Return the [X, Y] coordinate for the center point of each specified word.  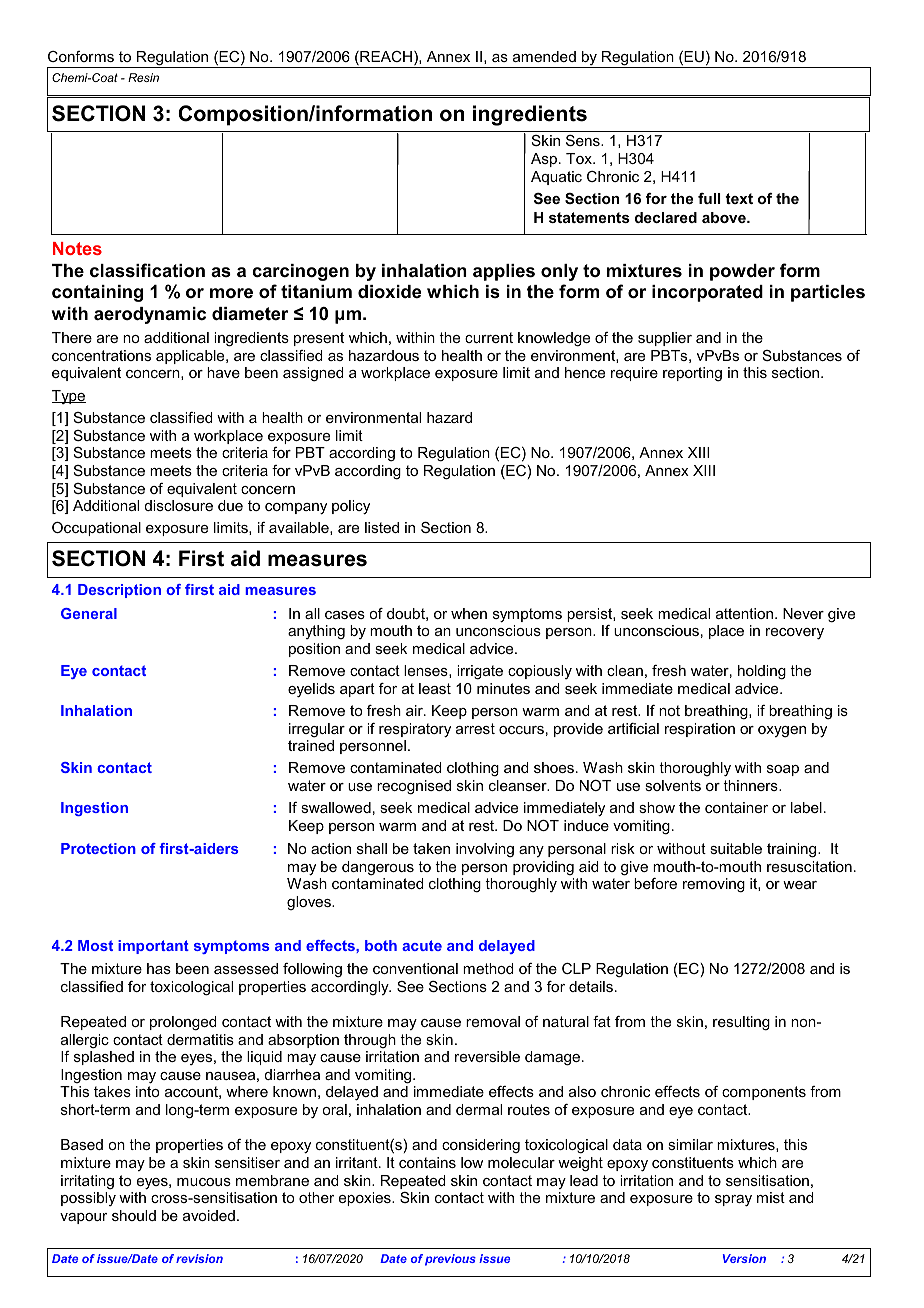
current [489, 337]
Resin [143, 77]
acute [422, 945]
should [134, 1215]
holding [762, 672]
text [739, 198]
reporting [692, 374]
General [89, 613]
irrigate [480, 672]
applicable [191, 357]
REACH [385, 58]
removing [714, 885]
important [153, 947]
